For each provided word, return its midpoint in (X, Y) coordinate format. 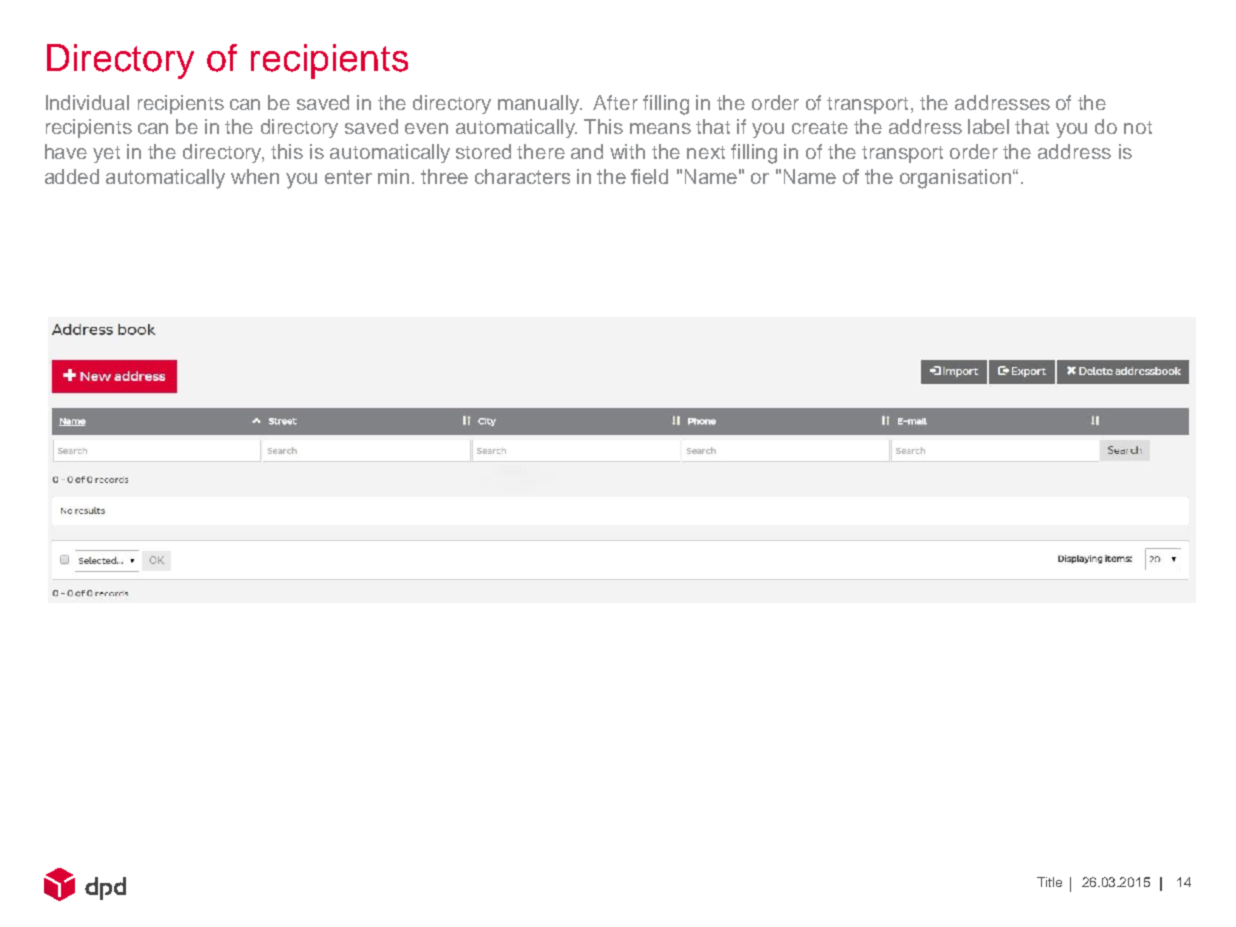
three (444, 176)
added (72, 176)
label (988, 126)
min (393, 176)
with (627, 151)
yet (106, 154)
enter (348, 177)
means (660, 128)
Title (1049, 882)
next (706, 152)
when (255, 176)
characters (522, 176)
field (649, 176)
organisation (955, 179)
